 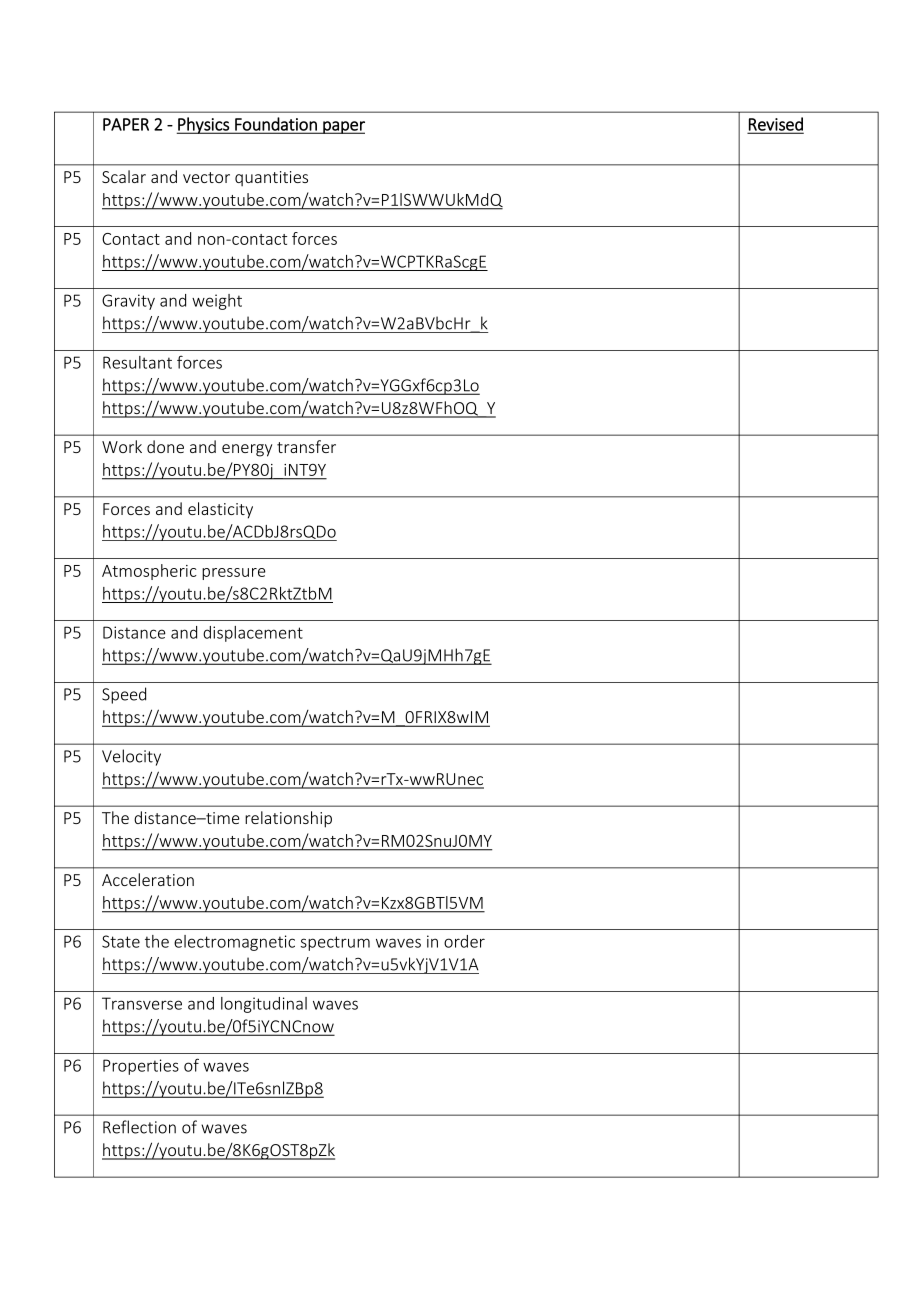 What do you see at coordinates (206, 177) in the screenshot?
I see `vector` at bounding box center [206, 177].
